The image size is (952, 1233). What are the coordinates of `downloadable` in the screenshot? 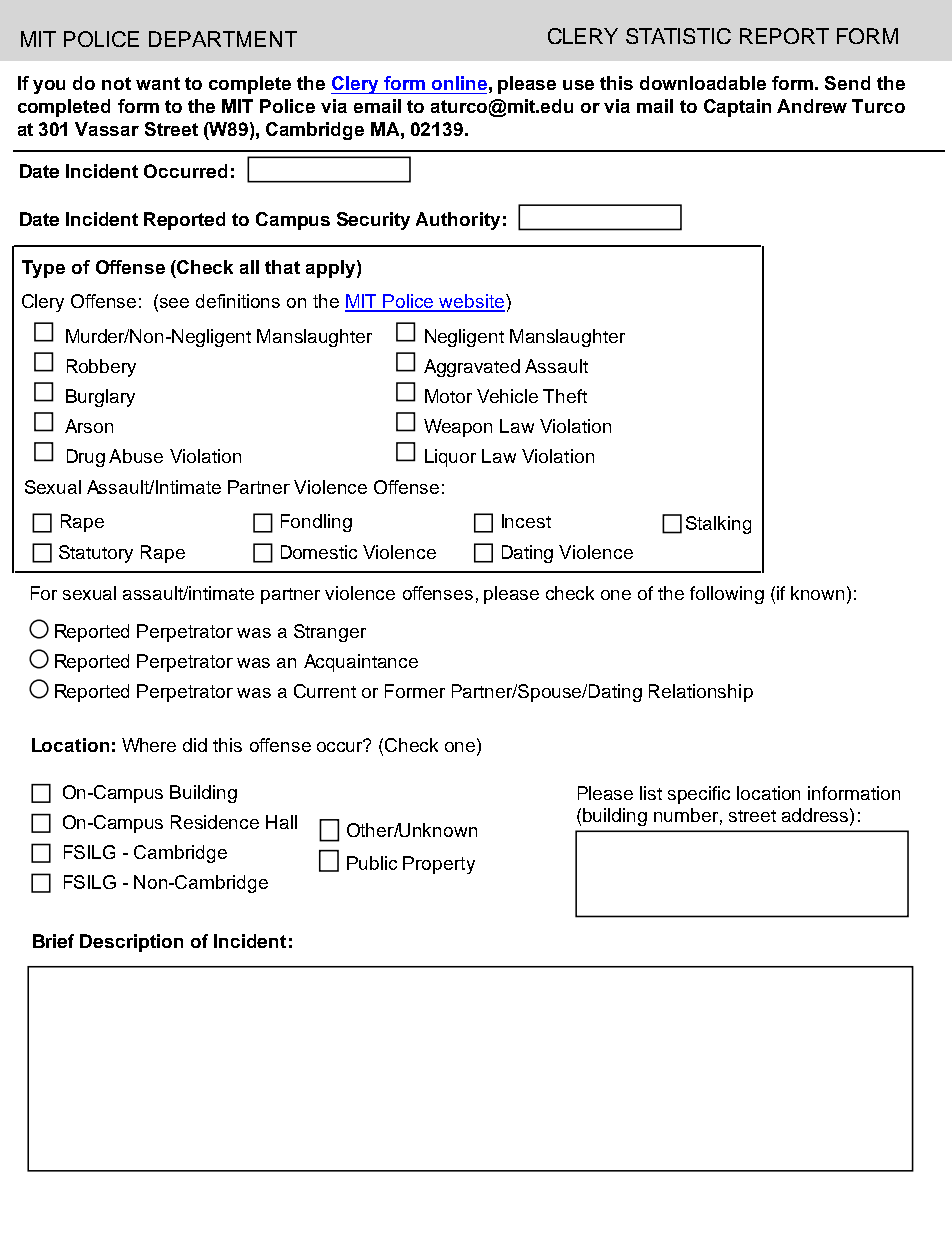 It's located at (703, 83).
